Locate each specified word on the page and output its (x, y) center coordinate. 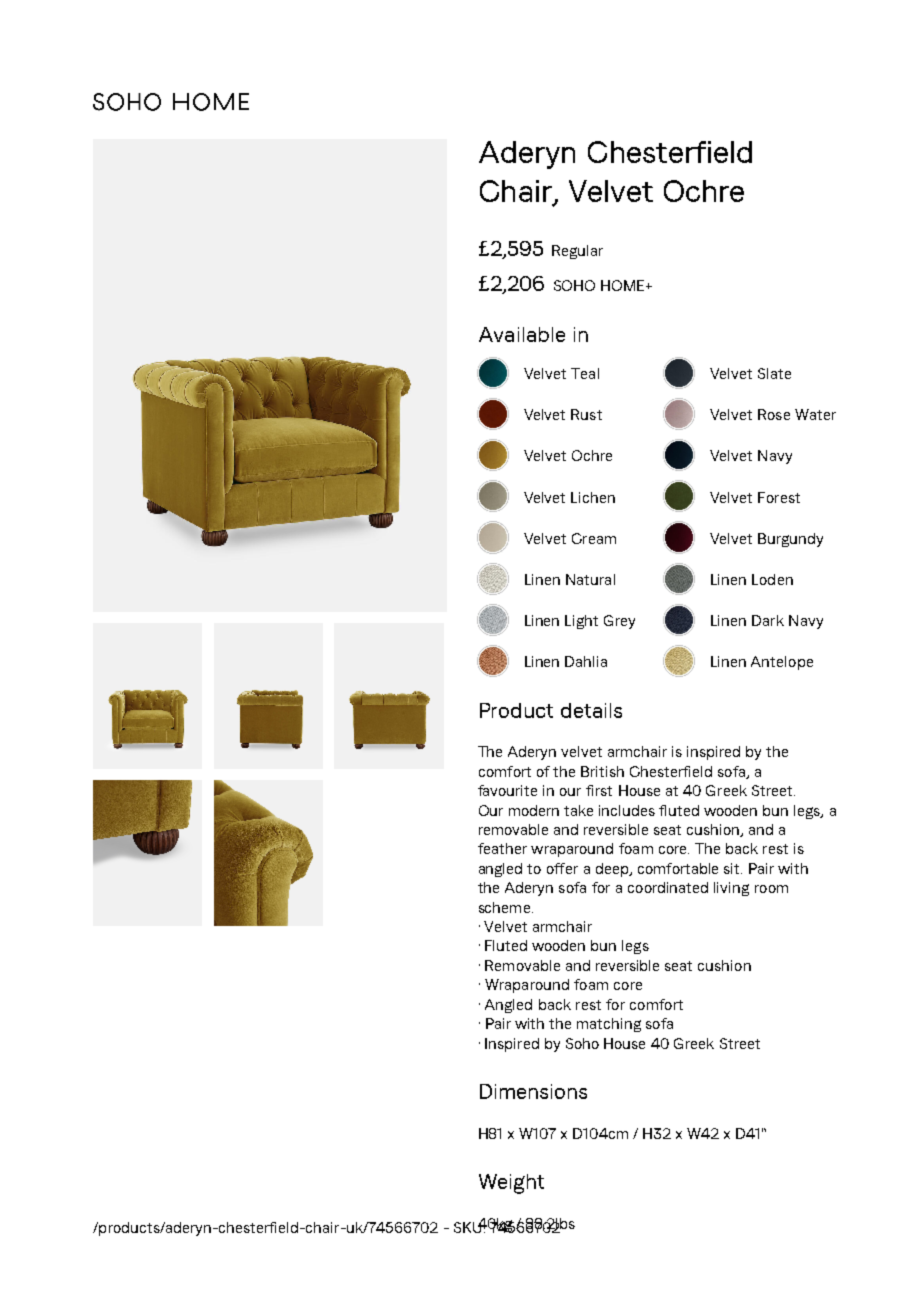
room (771, 889)
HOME (624, 285)
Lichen (593, 497)
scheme (506, 907)
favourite (507, 790)
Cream (594, 538)
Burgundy (790, 540)
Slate (774, 373)
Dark (768, 620)
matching (609, 1025)
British (602, 771)
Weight (511, 1184)
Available (522, 334)
